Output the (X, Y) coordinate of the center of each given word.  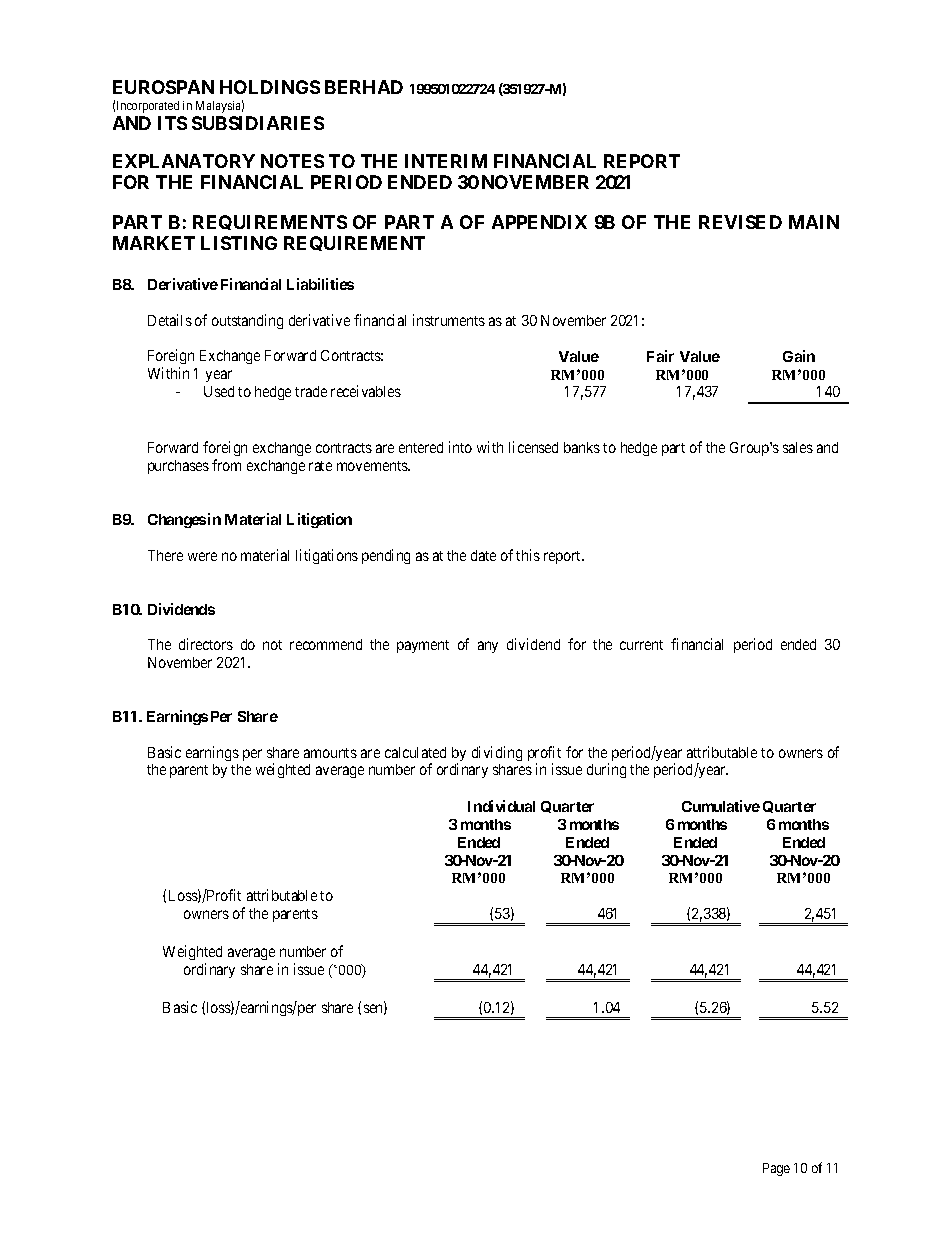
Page (776, 1169)
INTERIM (446, 161)
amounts (330, 753)
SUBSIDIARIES (258, 123)
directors (206, 644)
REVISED (740, 222)
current (641, 645)
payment (423, 646)
